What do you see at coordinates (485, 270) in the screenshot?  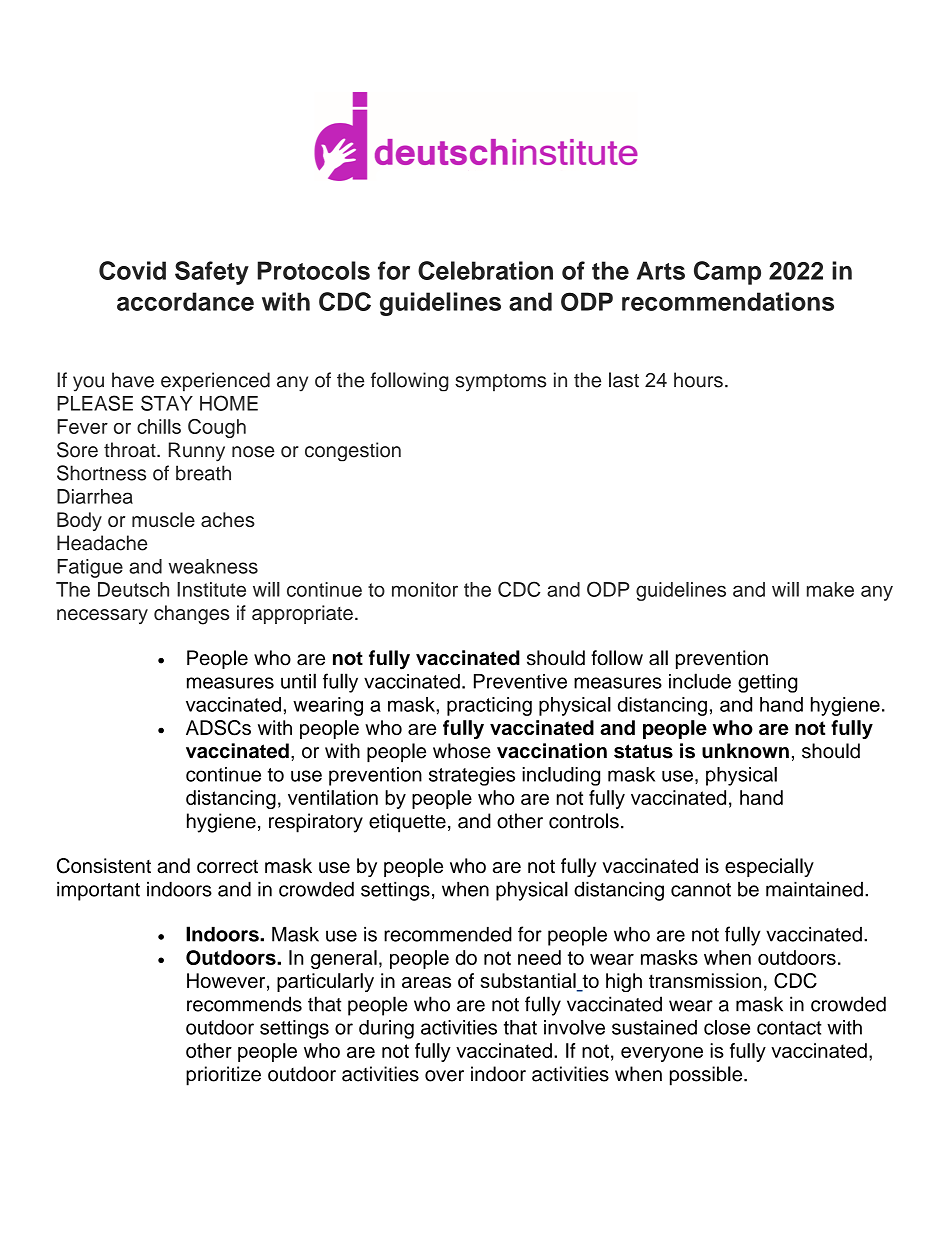 I see `Celebration` at bounding box center [485, 270].
